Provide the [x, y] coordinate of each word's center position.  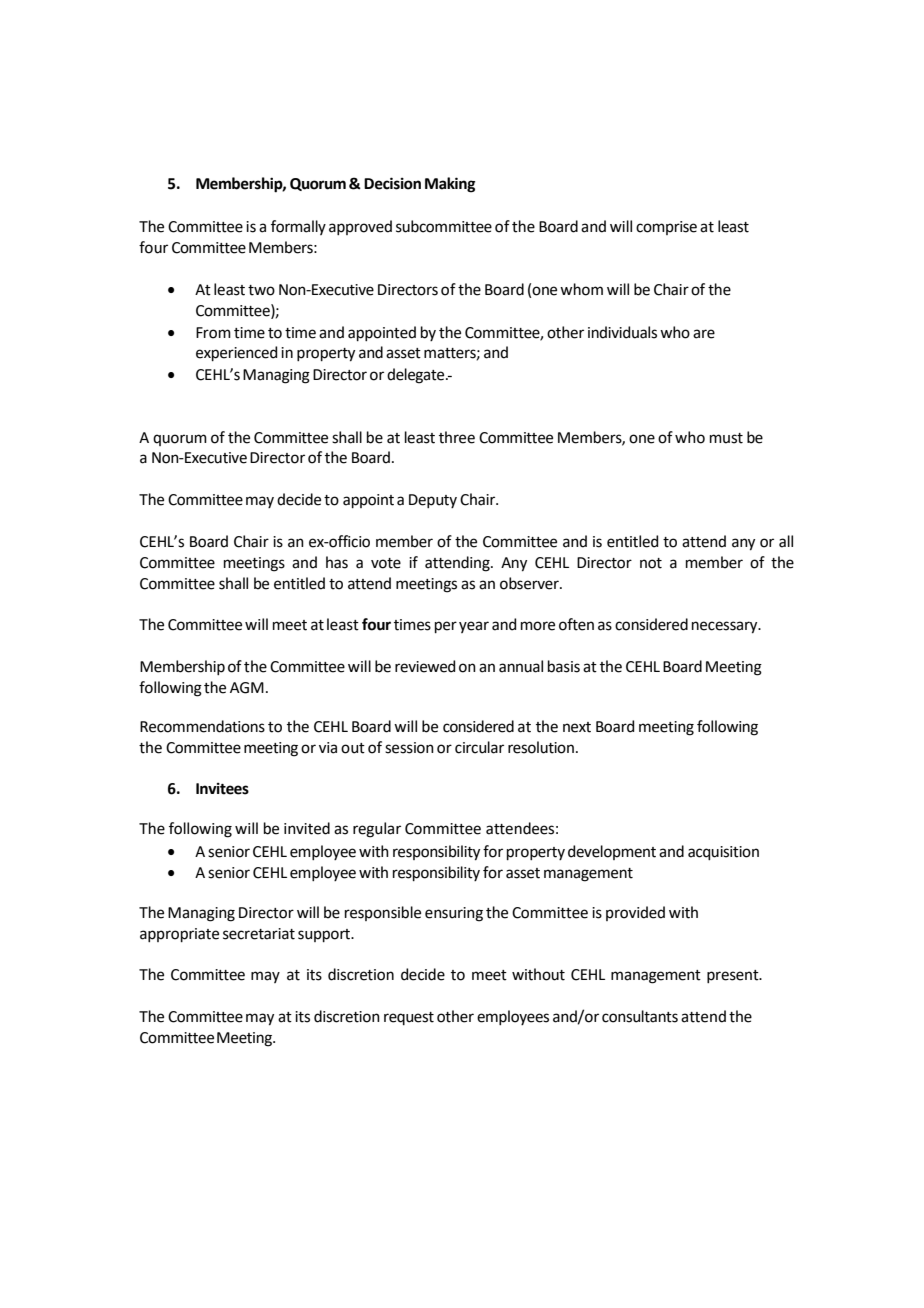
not [651, 563]
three [457, 437]
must [726, 438]
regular [377, 830]
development [612, 852]
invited [307, 828]
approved [360, 227]
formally [298, 227]
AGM [247, 688]
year [474, 627]
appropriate [179, 935]
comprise [666, 228]
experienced [236, 353]
